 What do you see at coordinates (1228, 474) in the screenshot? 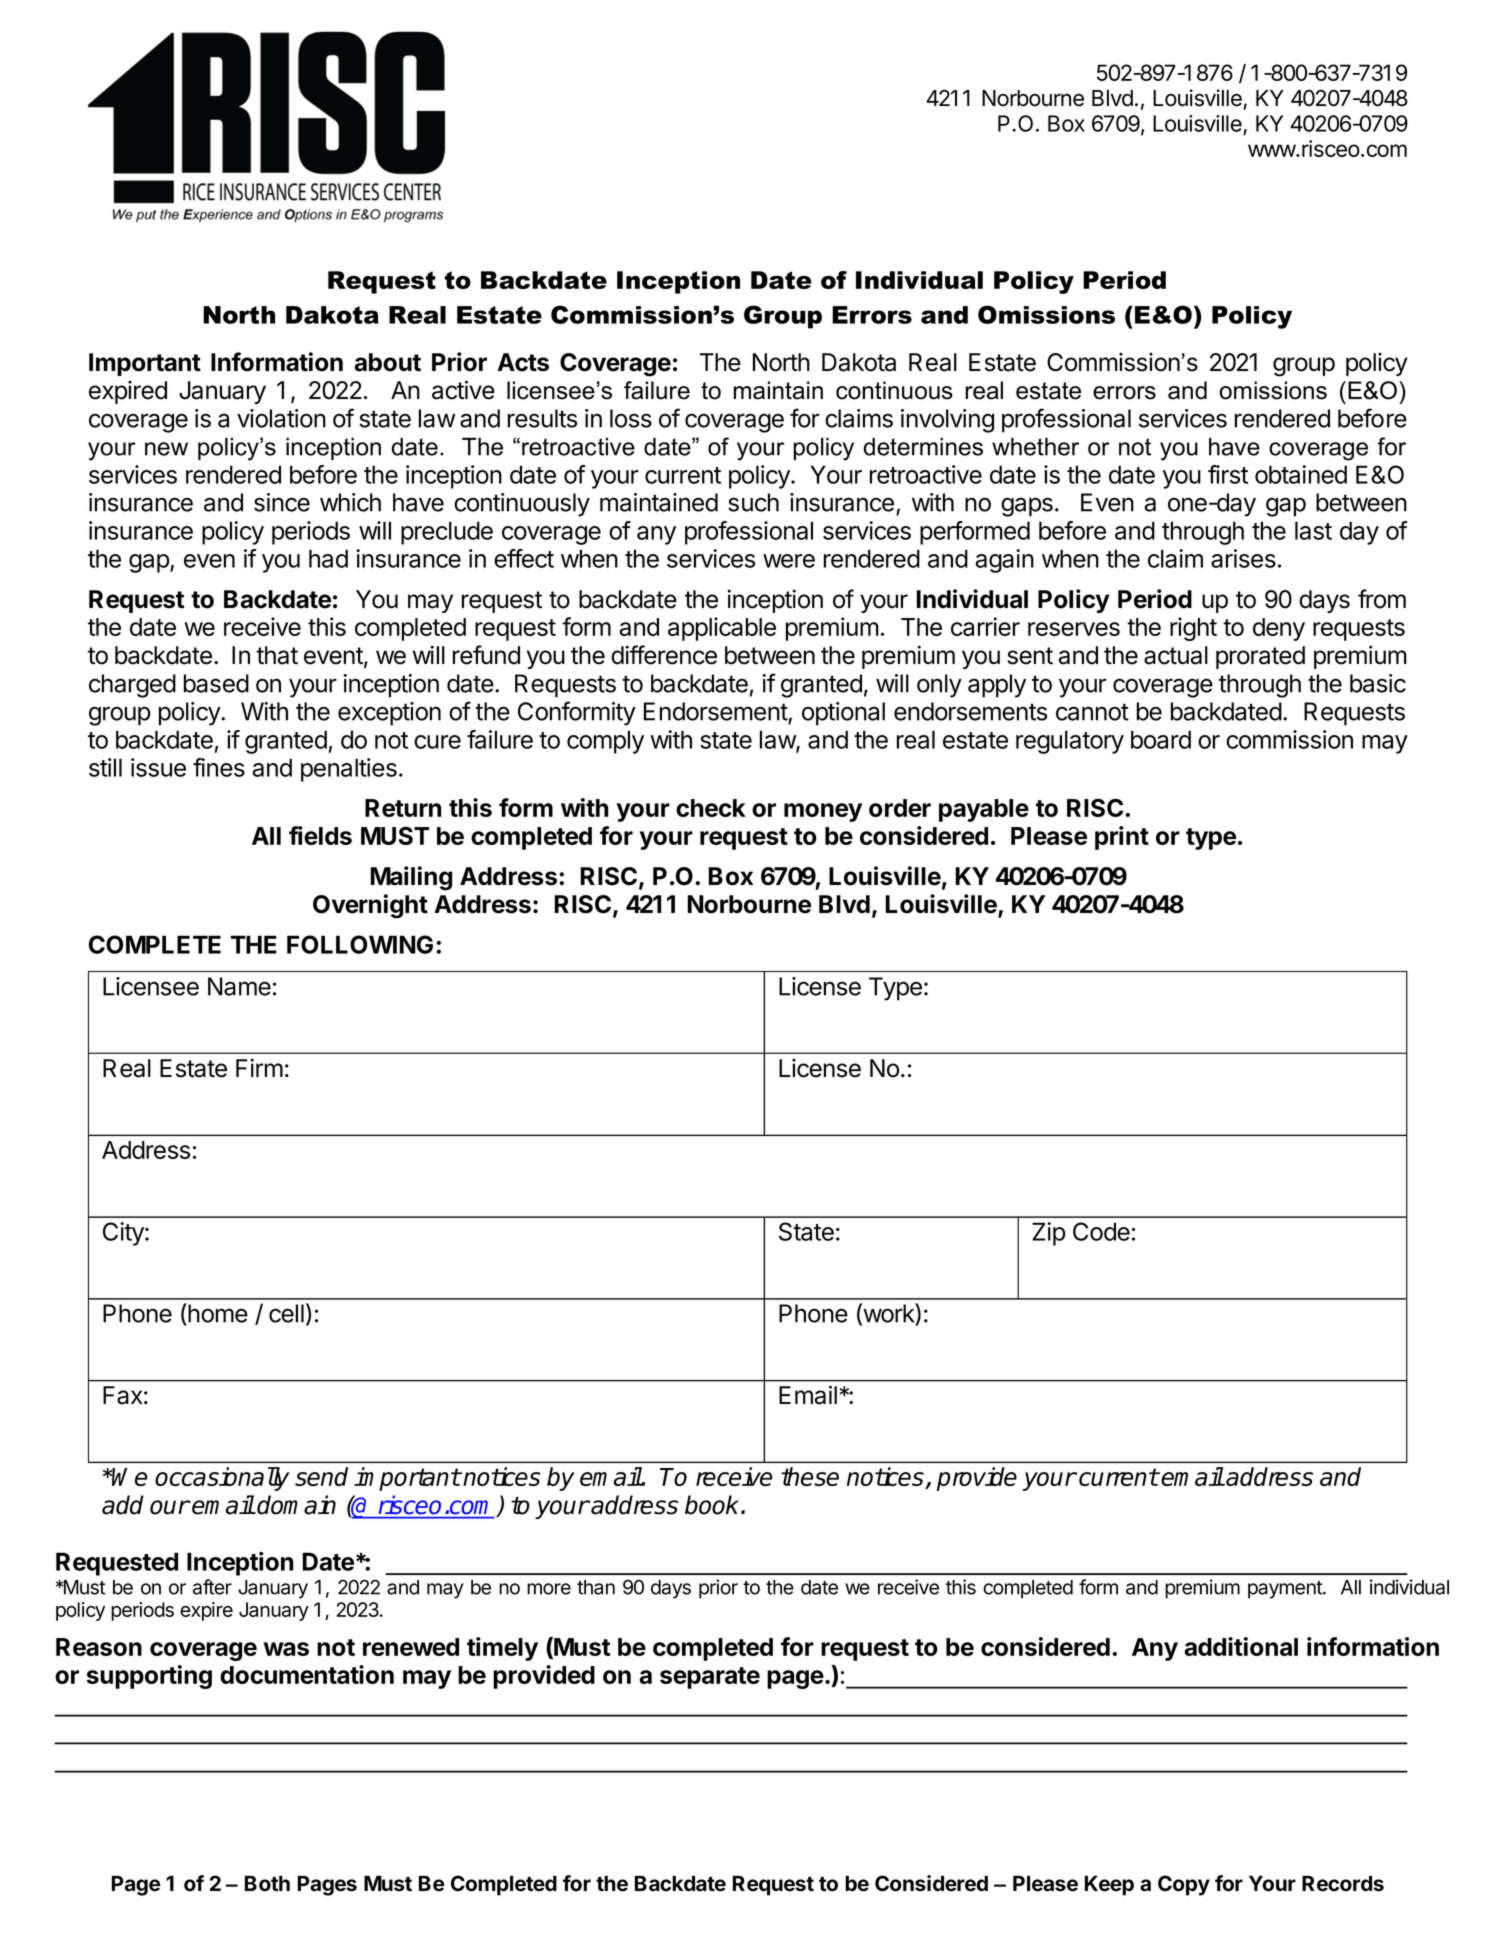
I see `first` at bounding box center [1228, 474].
